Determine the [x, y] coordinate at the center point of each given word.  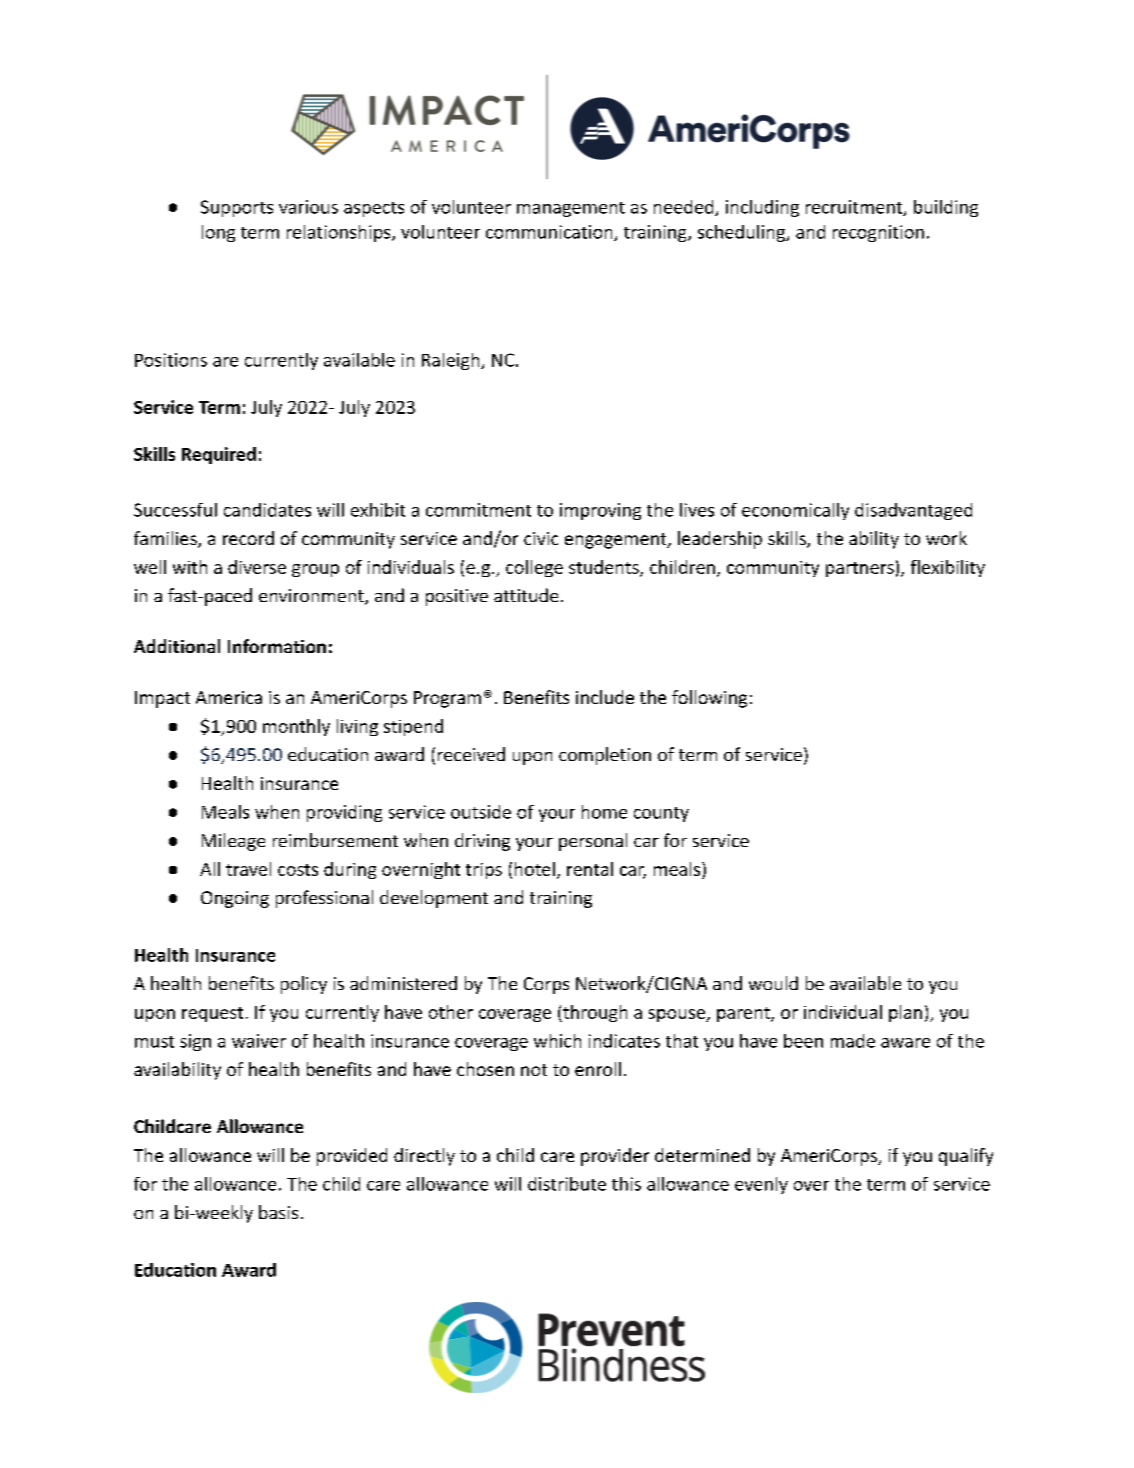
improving [600, 511]
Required [219, 455]
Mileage [233, 842]
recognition [878, 233]
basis [278, 1212]
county [661, 814]
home [604, 812]
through [594, 1013]
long [218, 233]
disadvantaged [913, 511]
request [212, 1014]
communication [550, 233]
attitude [526, 595]
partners [860, 569]
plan [905, 1013]
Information [277, 646]
